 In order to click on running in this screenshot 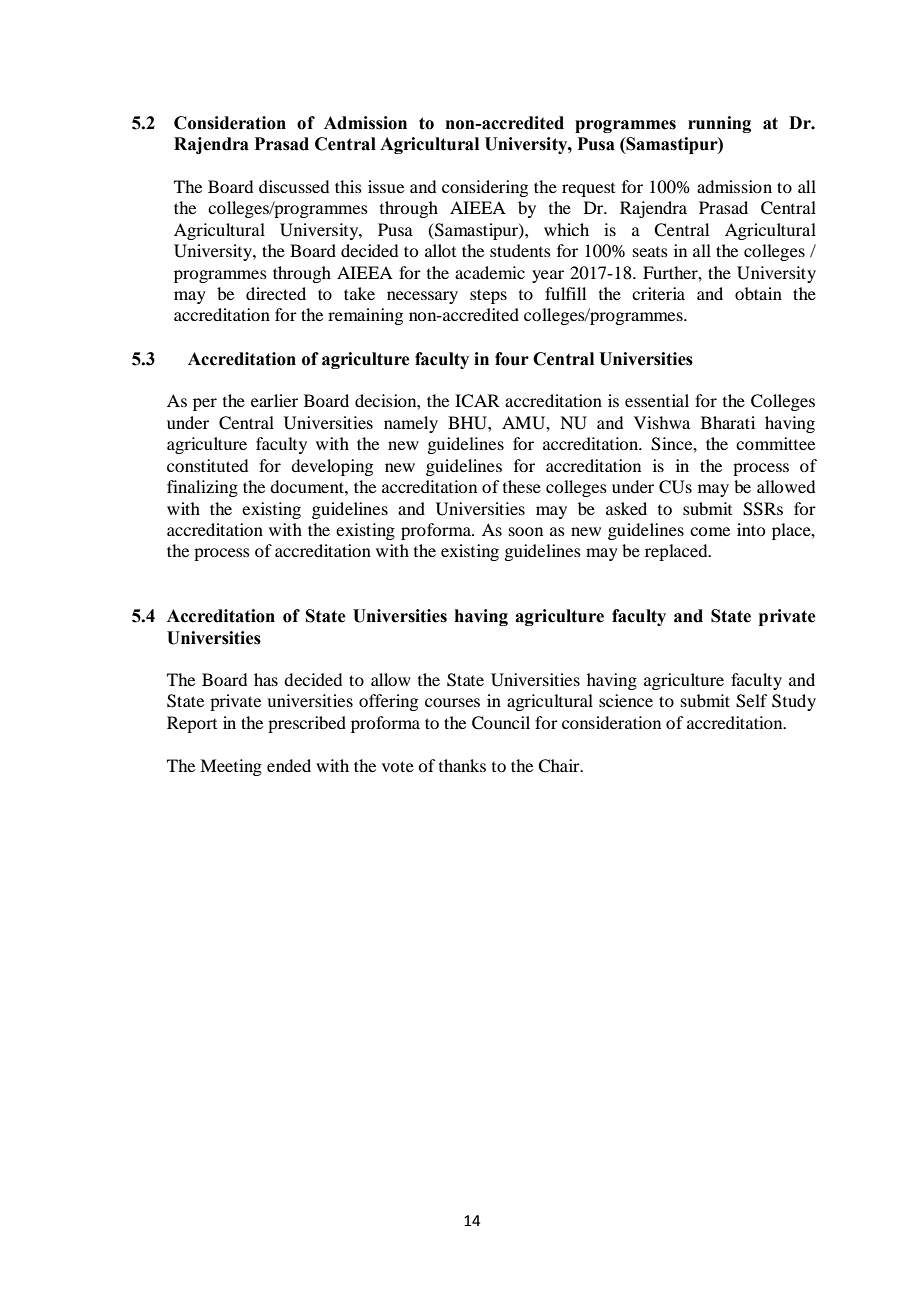, I will do `click(719, 124)`.
